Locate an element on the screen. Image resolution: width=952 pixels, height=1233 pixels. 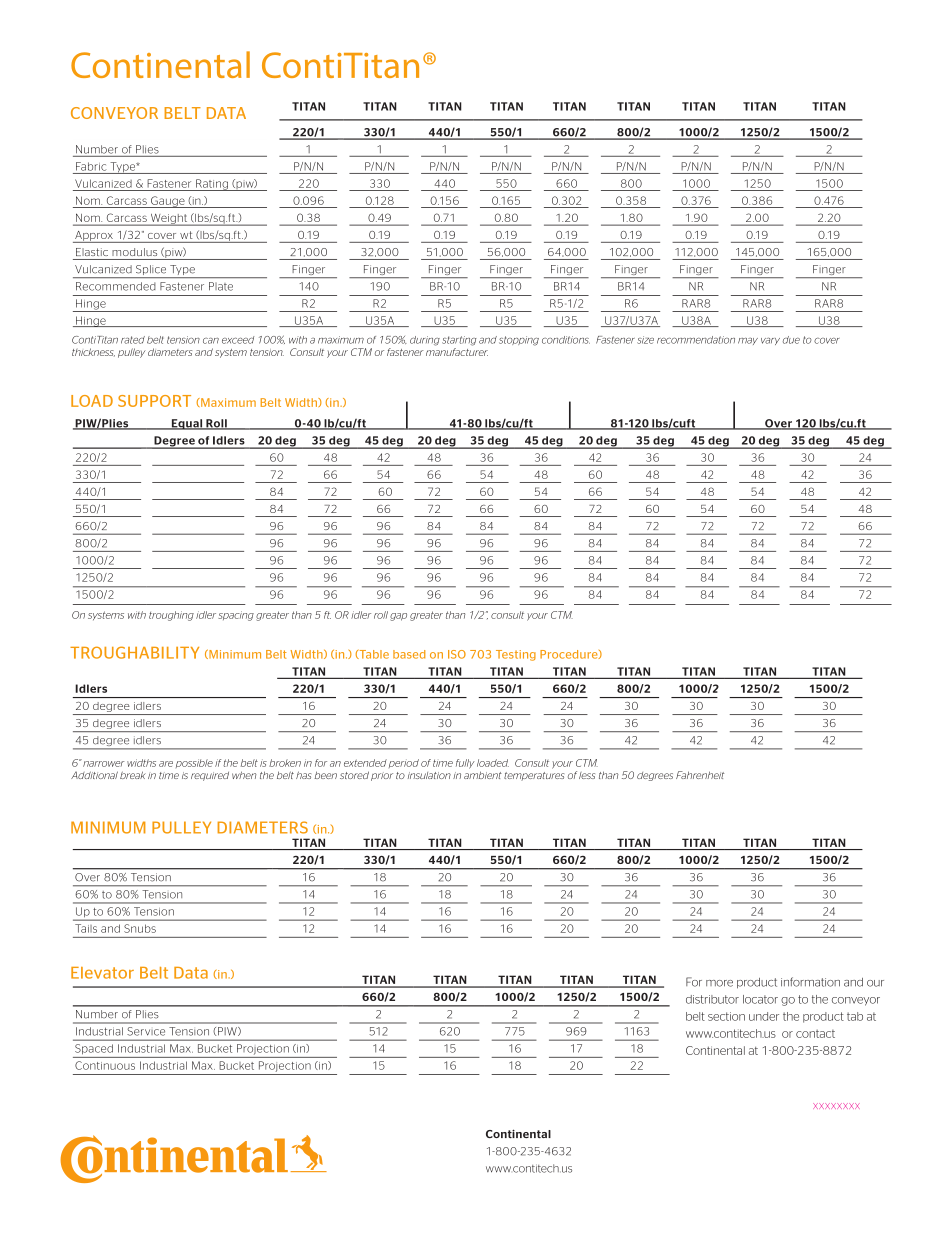
Equal is located at coordinates (187, 424).
